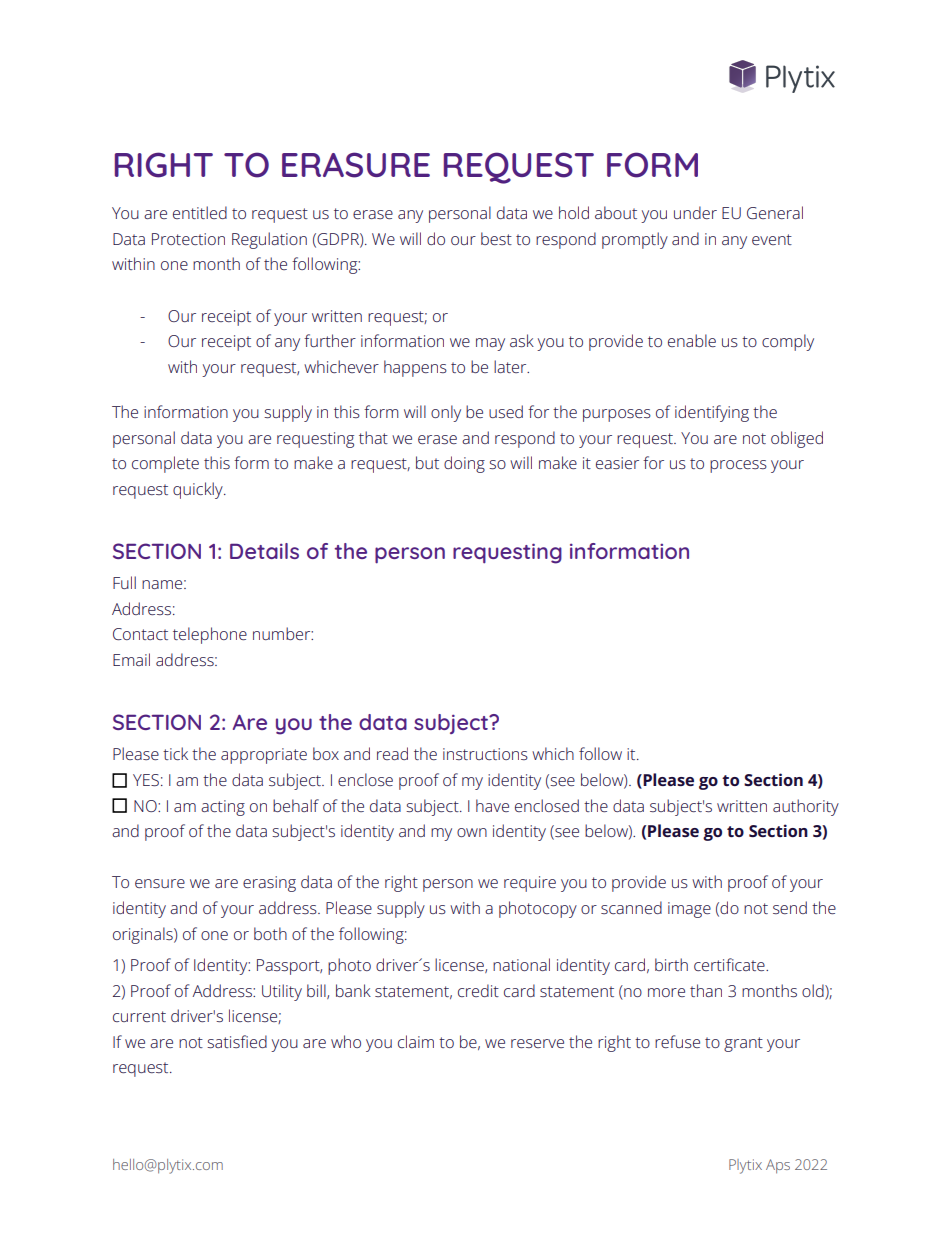 The image size is (952, 1233). What do you see at coordinates (472, 832) in the screenshot?
I see `own` at bounding box center [472, 832].
